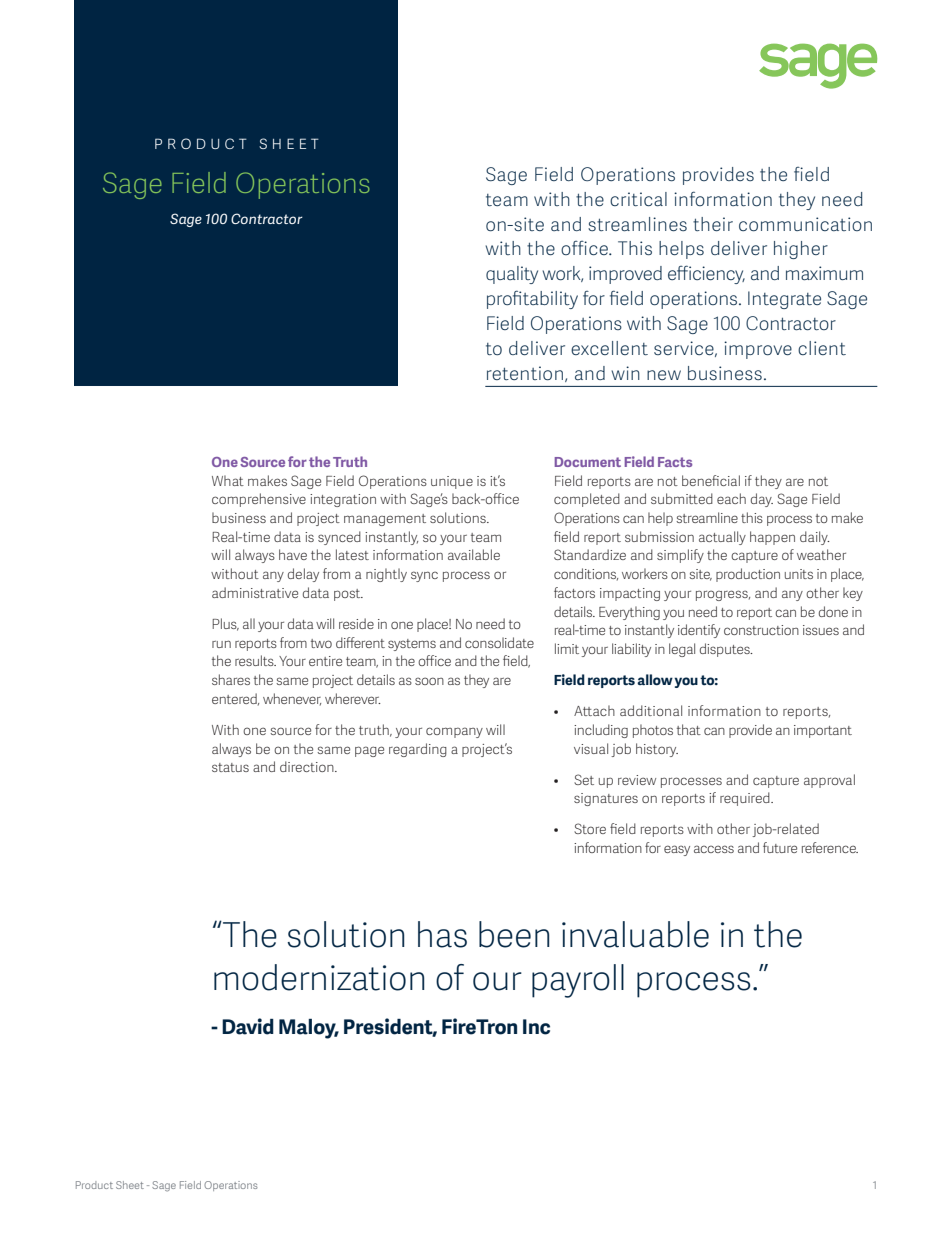 This document has height=1233, width=952. I want to click on administrative, so click(255, 592).
